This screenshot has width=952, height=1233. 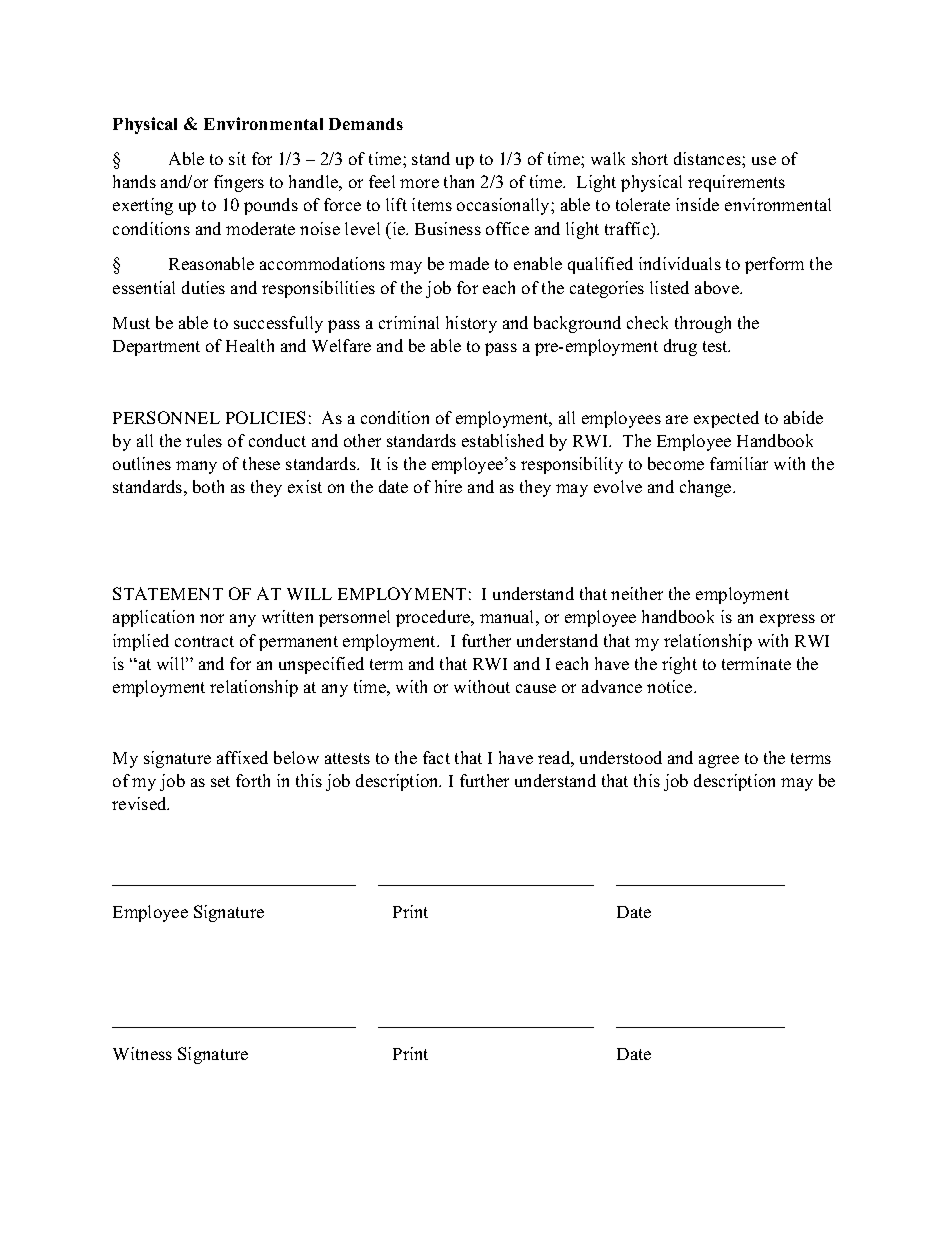 I want to click on sit, so click(x=237, y=158).
